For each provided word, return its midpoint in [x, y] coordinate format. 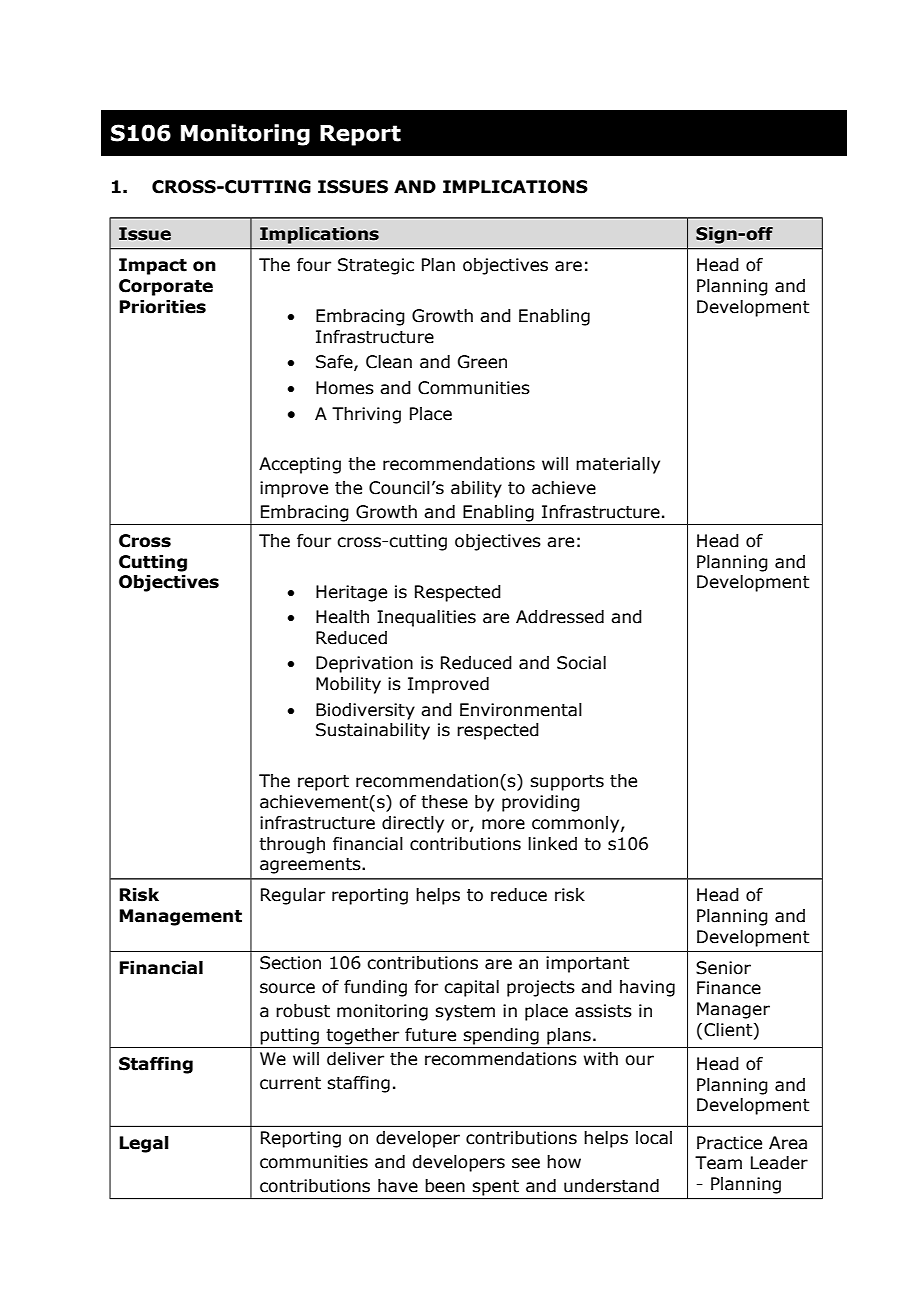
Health [342, 617]
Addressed [560, 617]
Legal [144, 1144]
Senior [723, 968]
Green [482, 362]
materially [618, 465]
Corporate [166, 287]
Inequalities [426, 618]
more [503, 824]
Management [180, 917]
